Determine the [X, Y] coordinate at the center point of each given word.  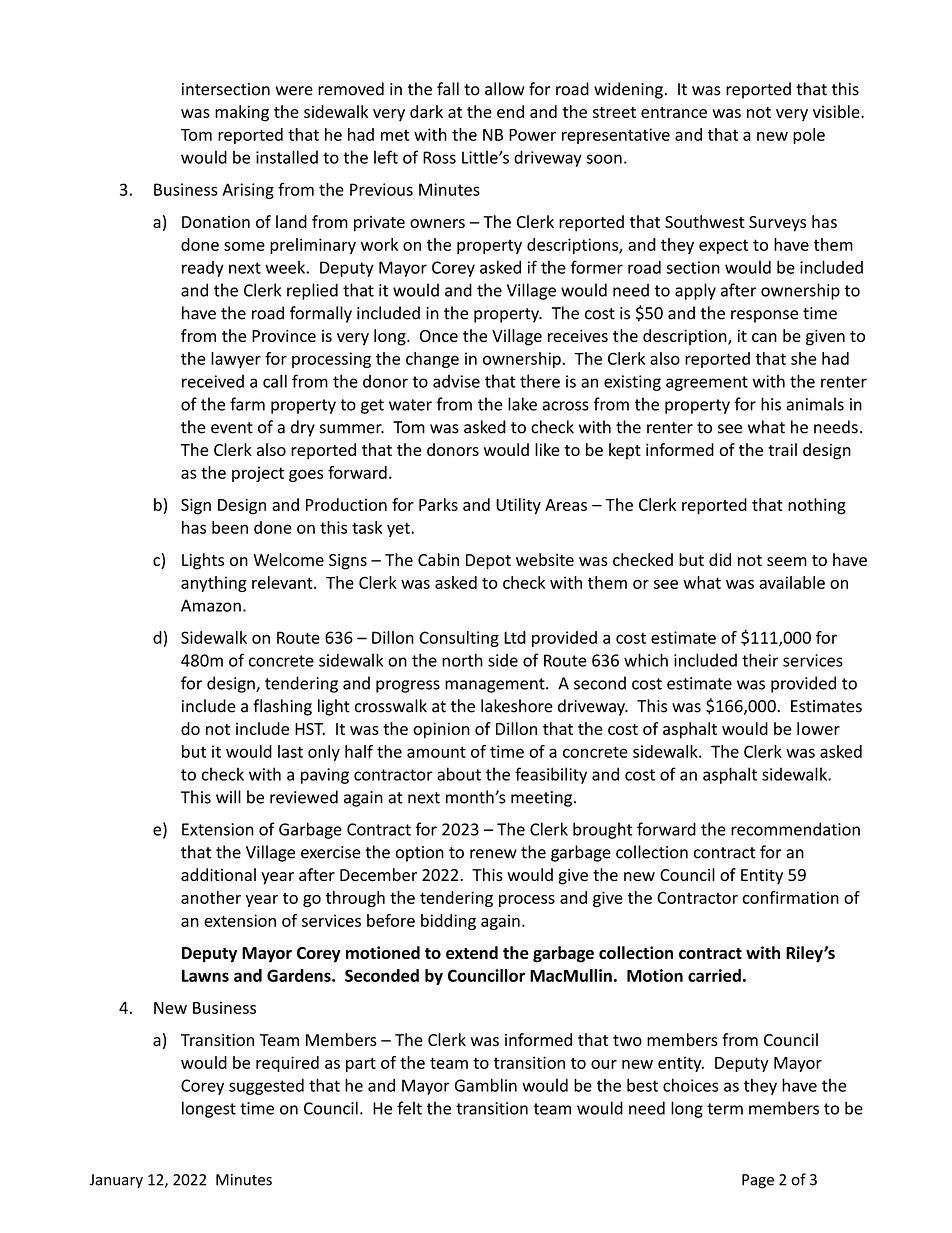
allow [505, 89]
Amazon [211, 605]
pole [809, 136]
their [760, 660]
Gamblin [486, 1085]
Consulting [459, 639]
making [242, 113]
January [116, 1181]
